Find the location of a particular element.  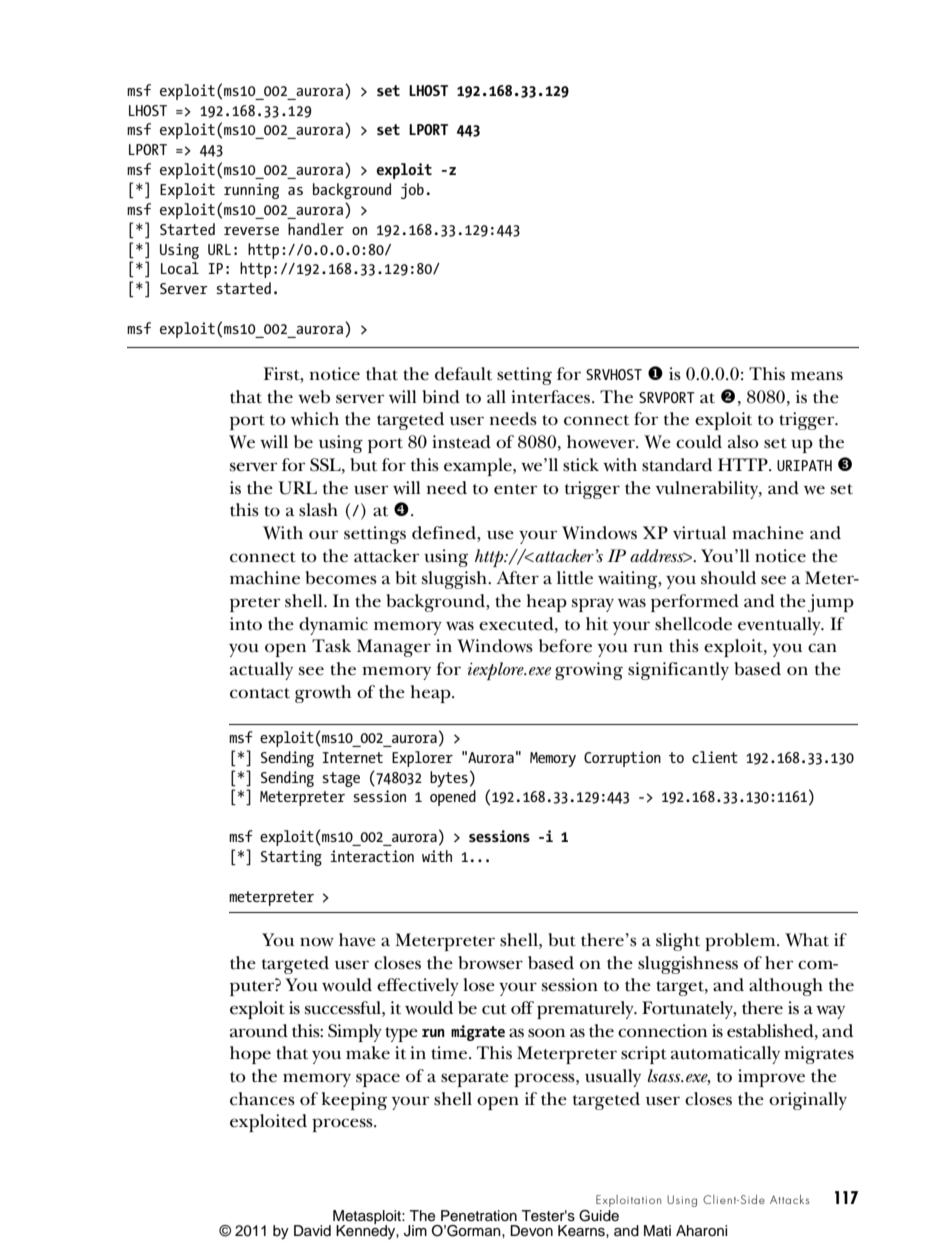

growing is located at coordinates (589, 671).
